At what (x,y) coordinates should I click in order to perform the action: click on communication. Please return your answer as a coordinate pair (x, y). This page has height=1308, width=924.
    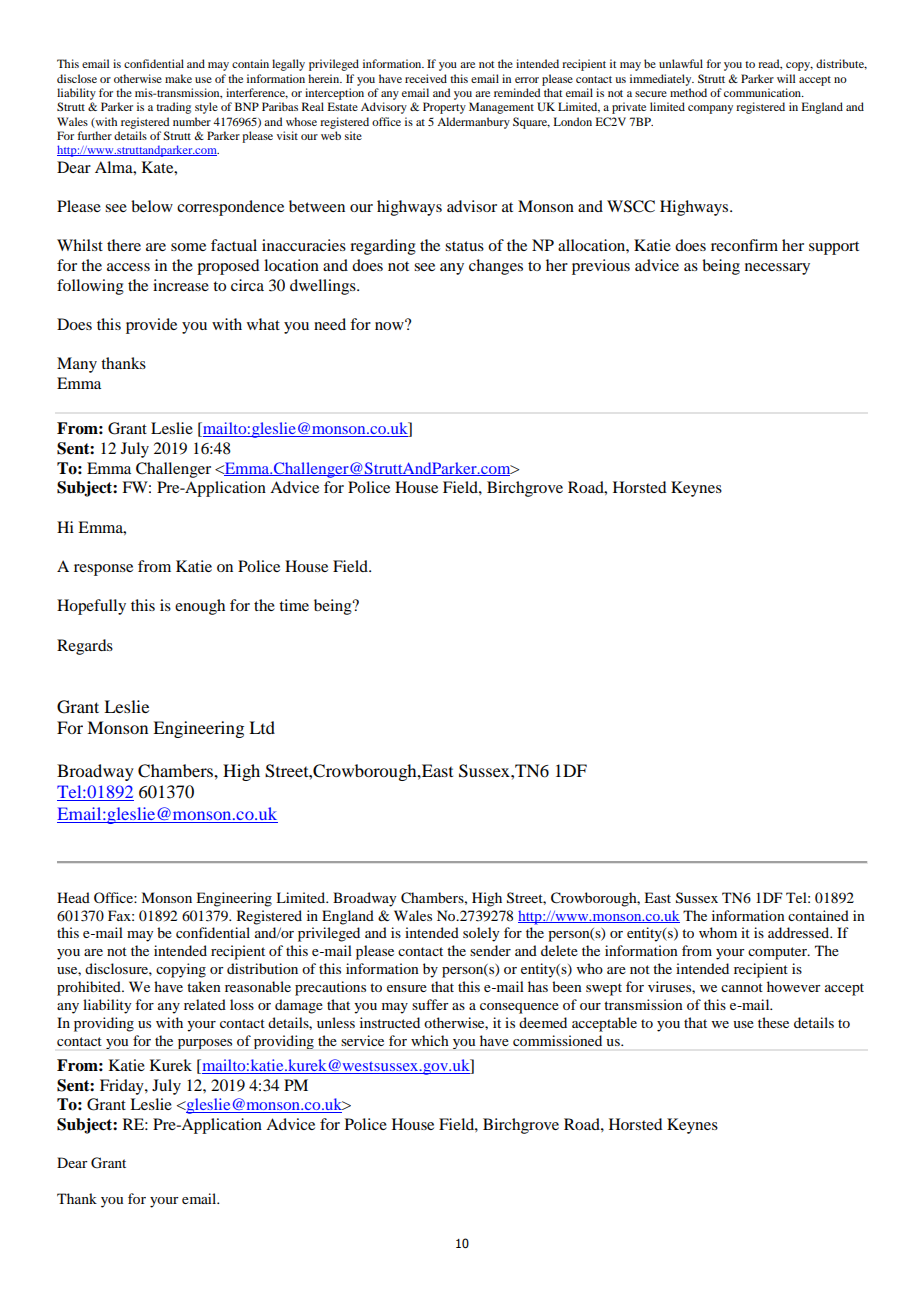
    Looking at the image, I should click on (764, 92).
